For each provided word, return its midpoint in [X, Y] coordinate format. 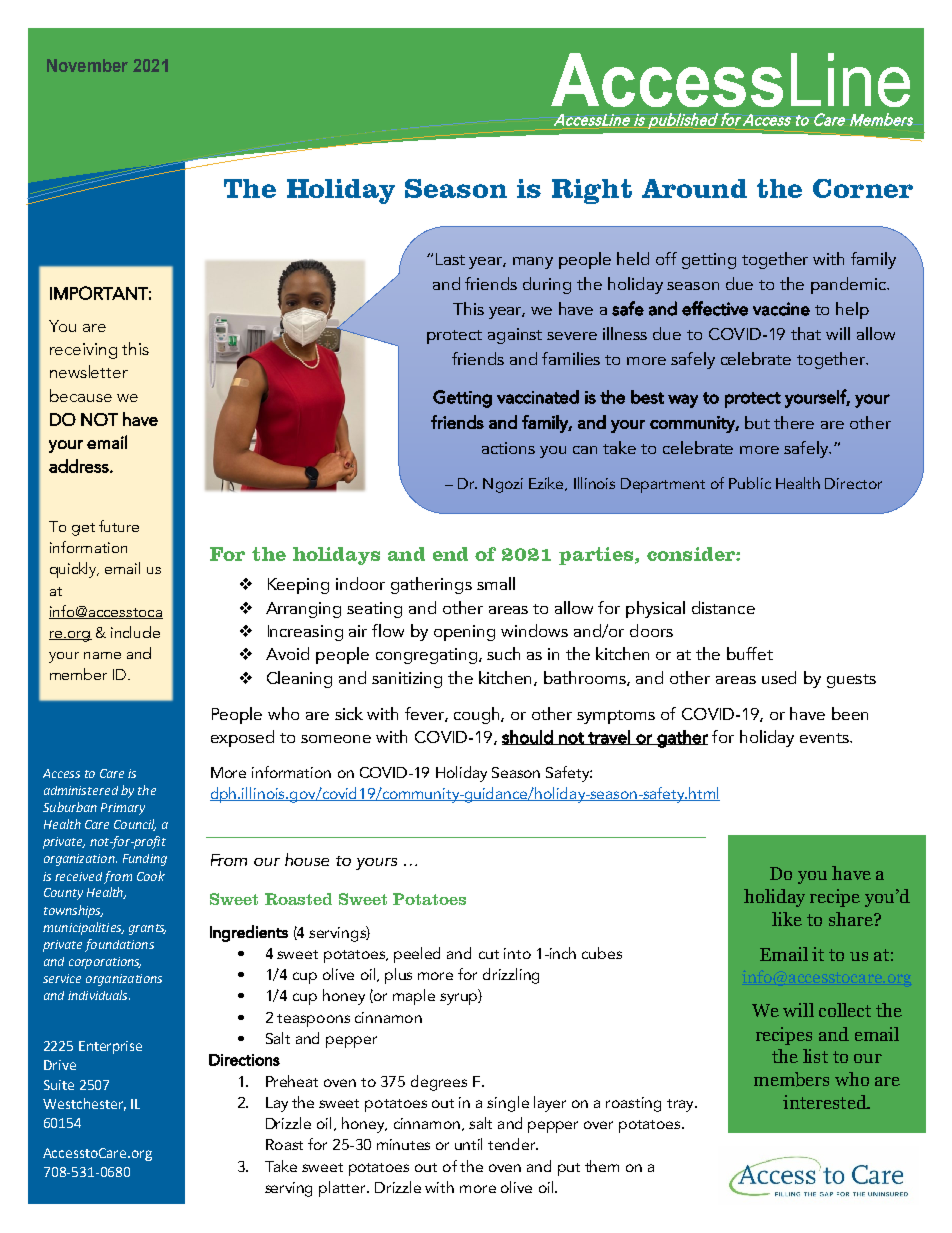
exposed [242, 738]
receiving [83, 351]
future [119, 526]
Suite [59, 1085]
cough [478, 715]
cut [489, 954]
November [87, 65]
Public [750, 483]
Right [592, 191]
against [515, 336]
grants [147, 929]
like [787, 919]
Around [694, 188]
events [825, 738]
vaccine [781, 309]
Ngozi [503, 485]
